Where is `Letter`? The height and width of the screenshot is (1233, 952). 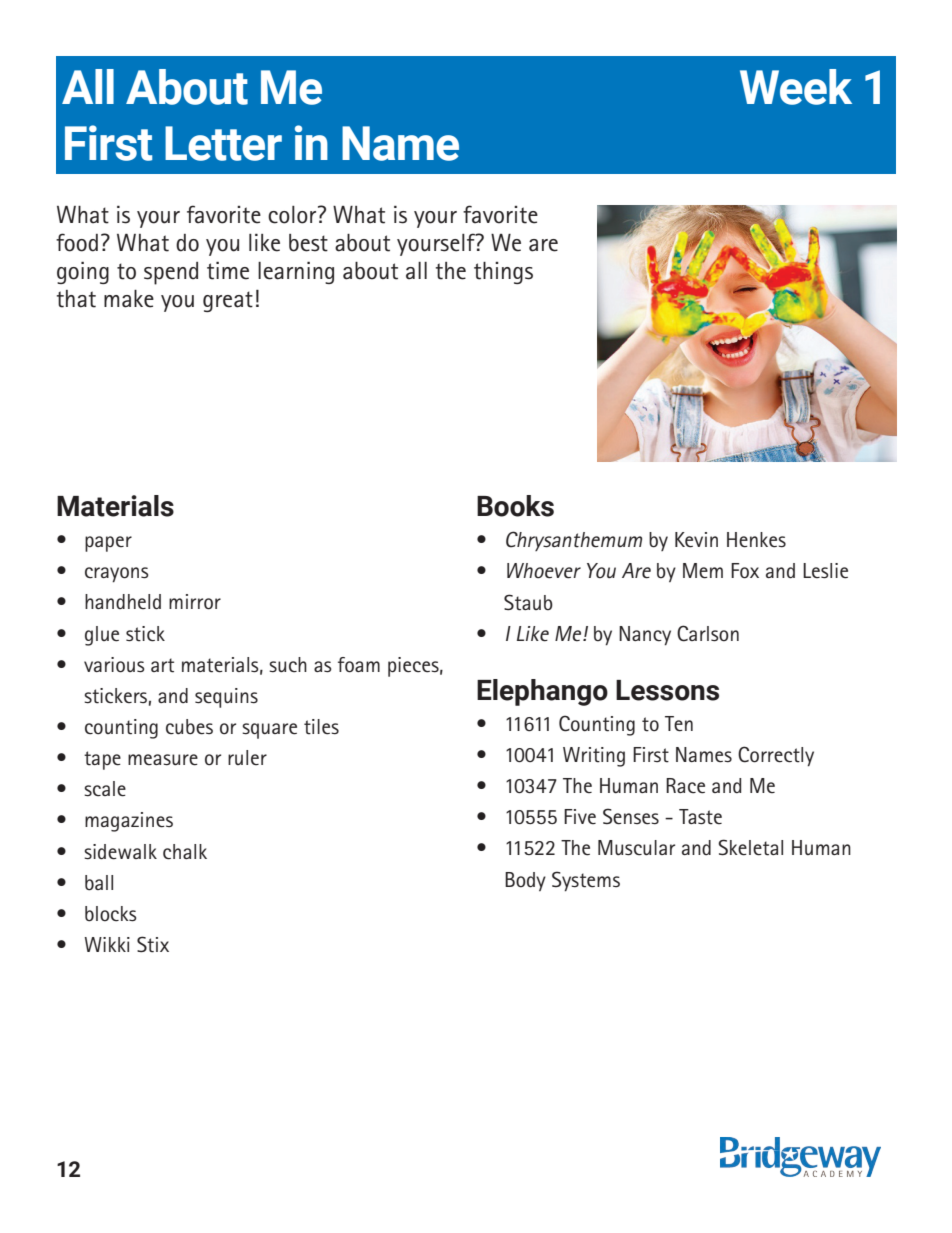
Letter is located at coordinates (223, 143).
